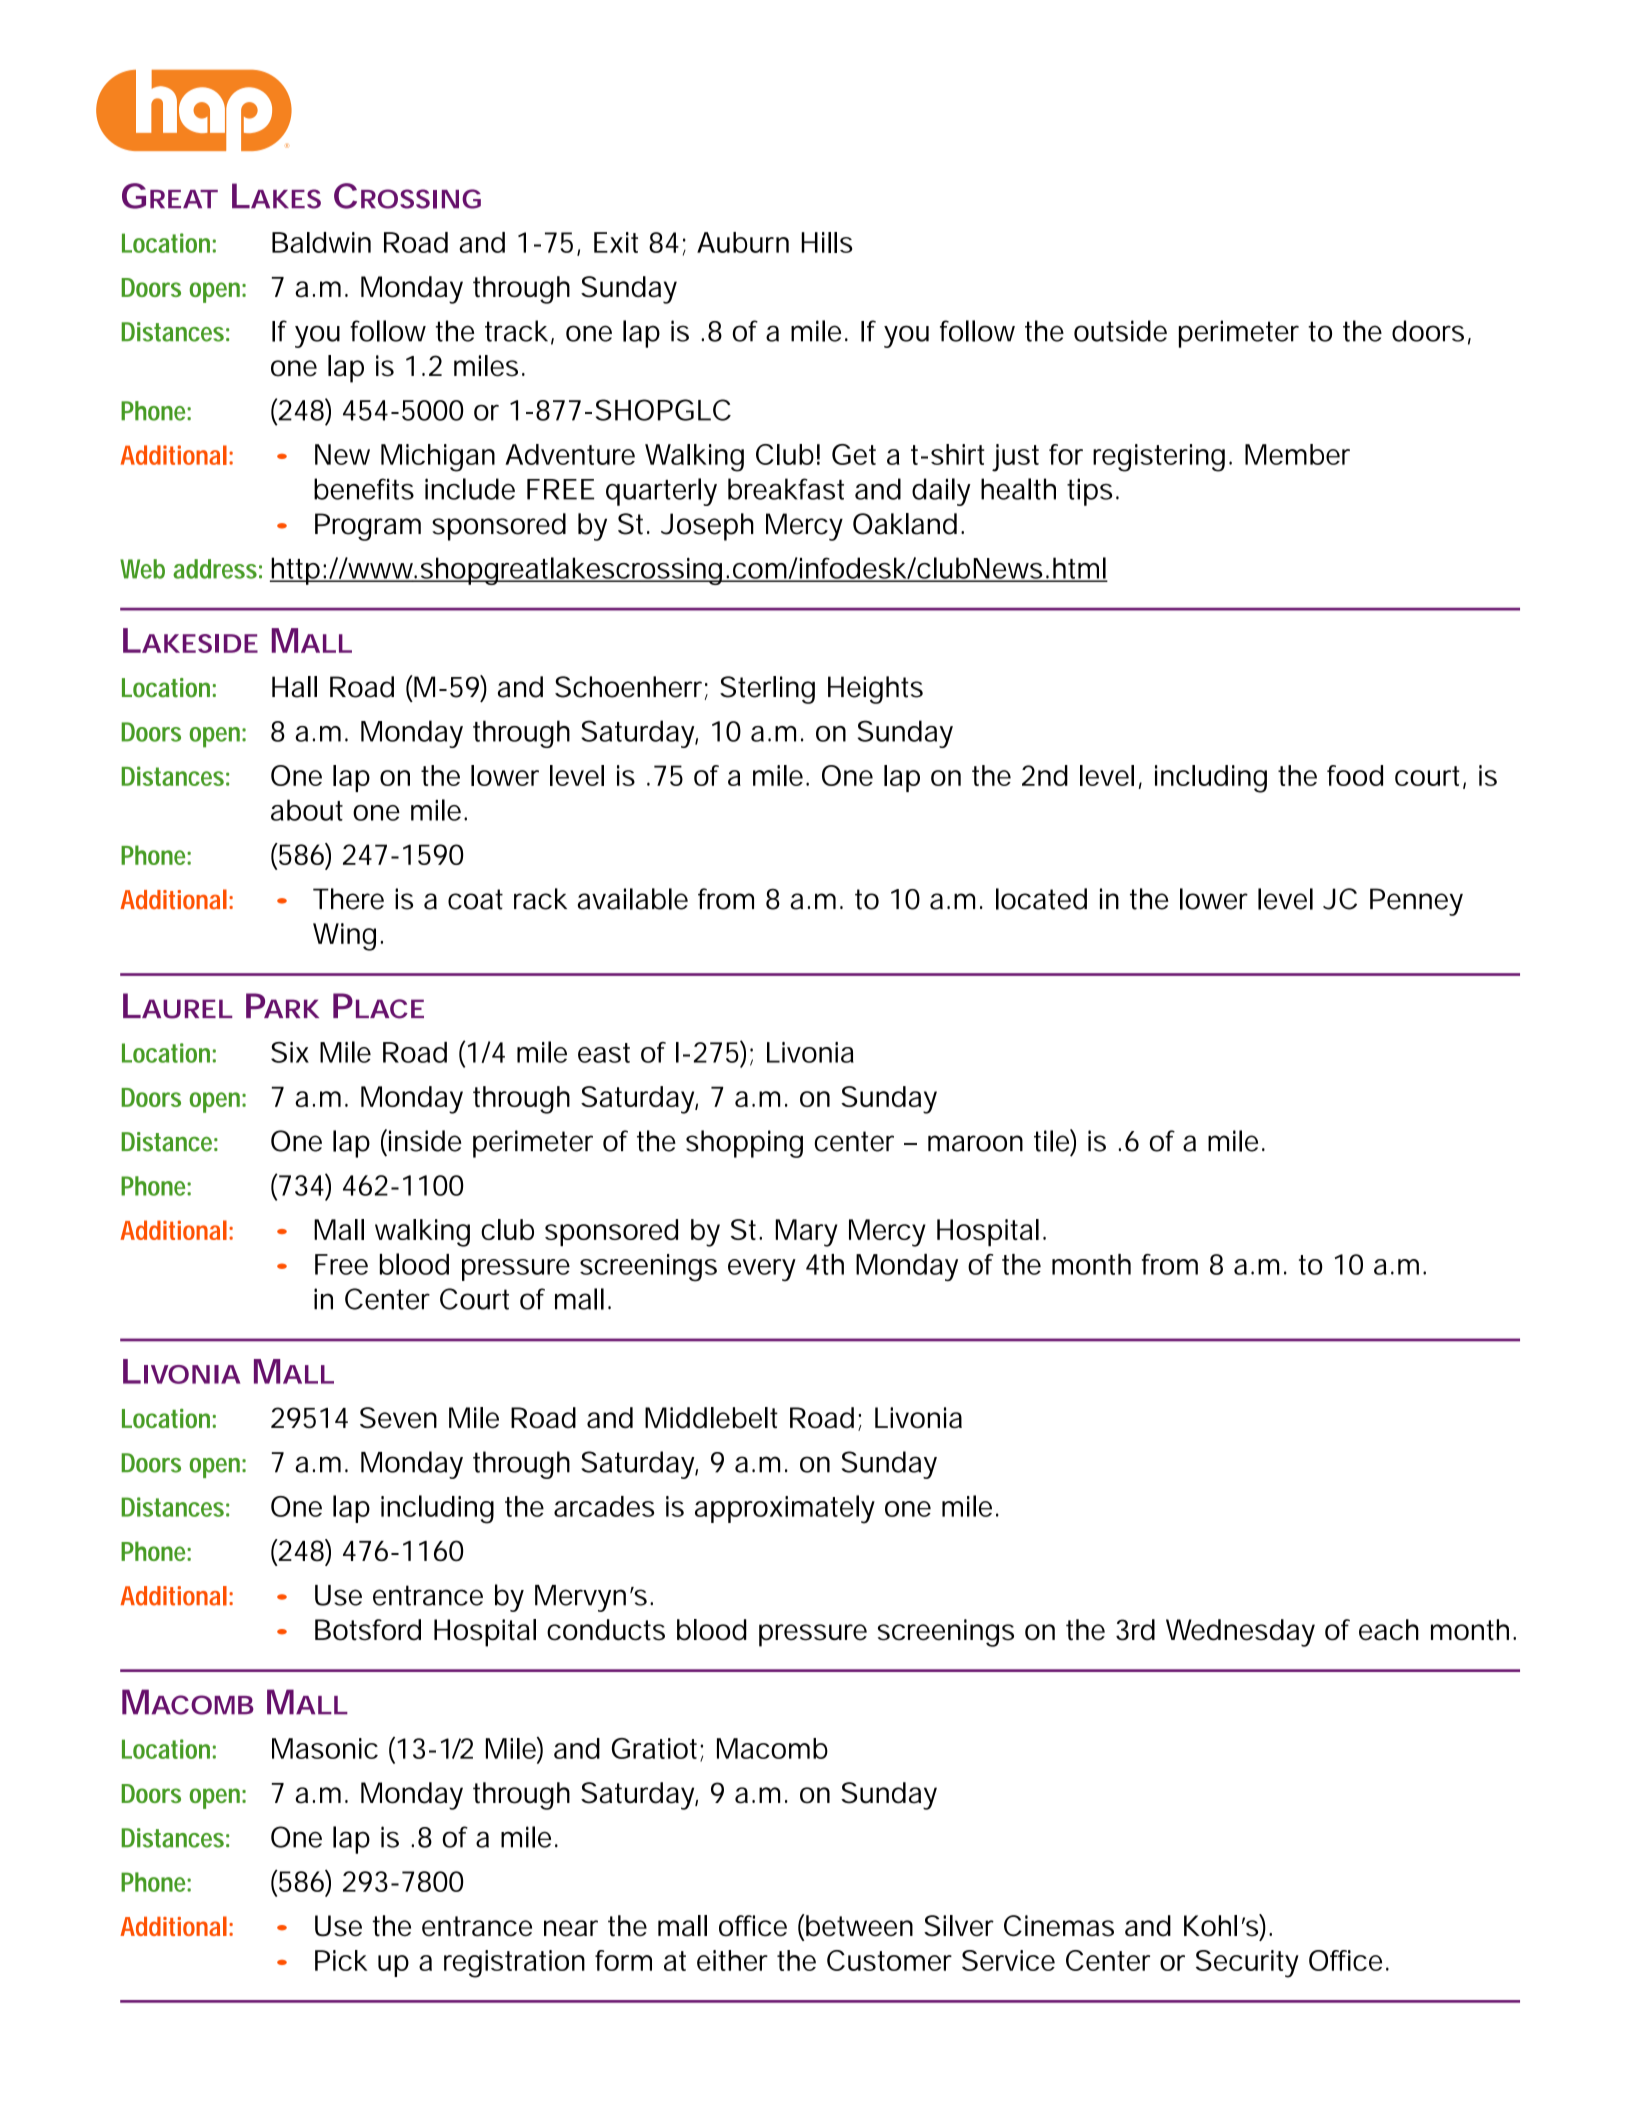 Image resolution: width=1635 pixels, height=2115 pixels. What do you see at coordinates (348, 899) in the screenshot?
I see `There` at bounding box center [348, 899].
